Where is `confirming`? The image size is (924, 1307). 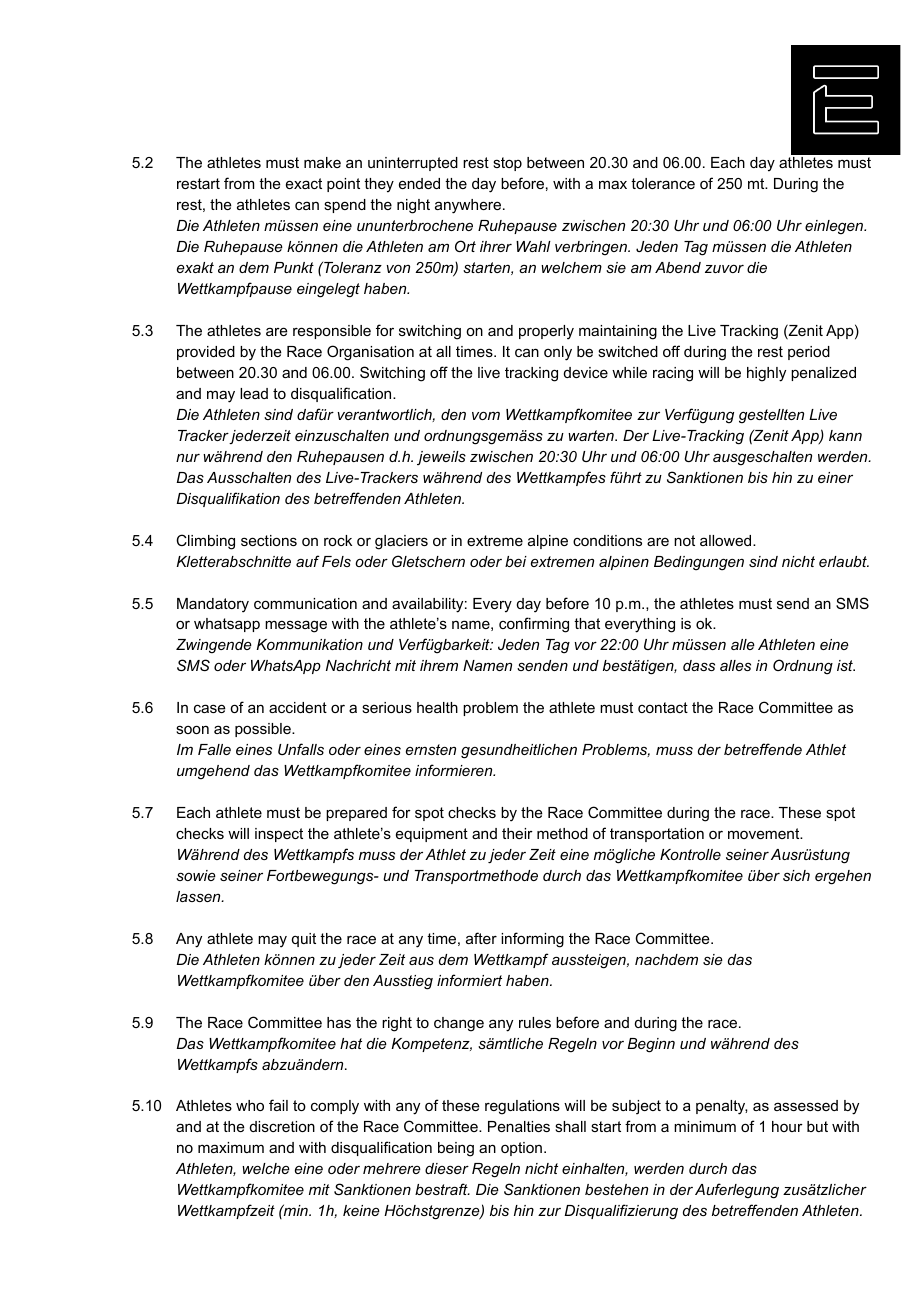 confirming is located at coordinates (534, 625).
